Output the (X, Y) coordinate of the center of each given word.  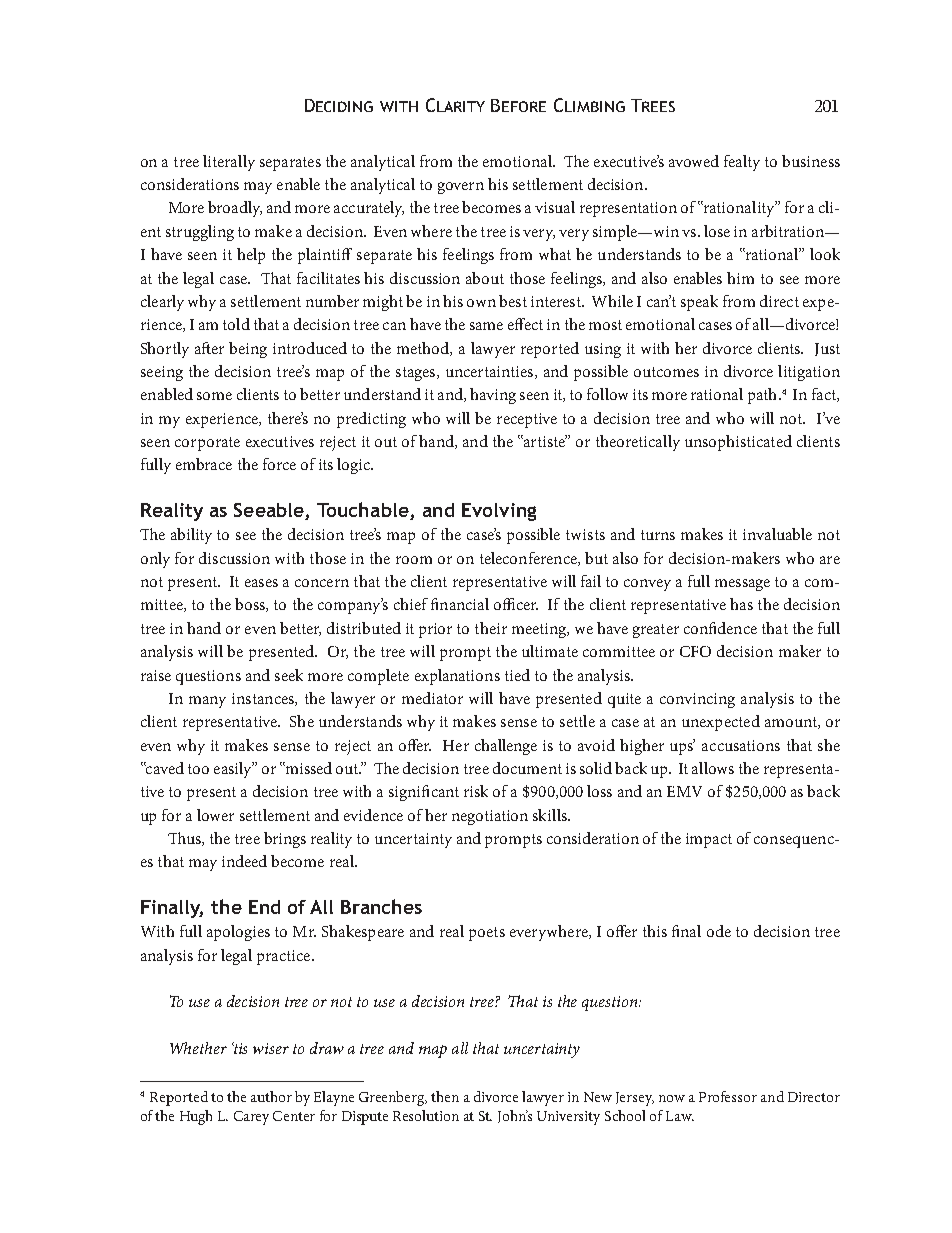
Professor (728, 1096)
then (445, 1096)
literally (229, 163)
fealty (742, 163)
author (271, 1096)
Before (518, 105)
